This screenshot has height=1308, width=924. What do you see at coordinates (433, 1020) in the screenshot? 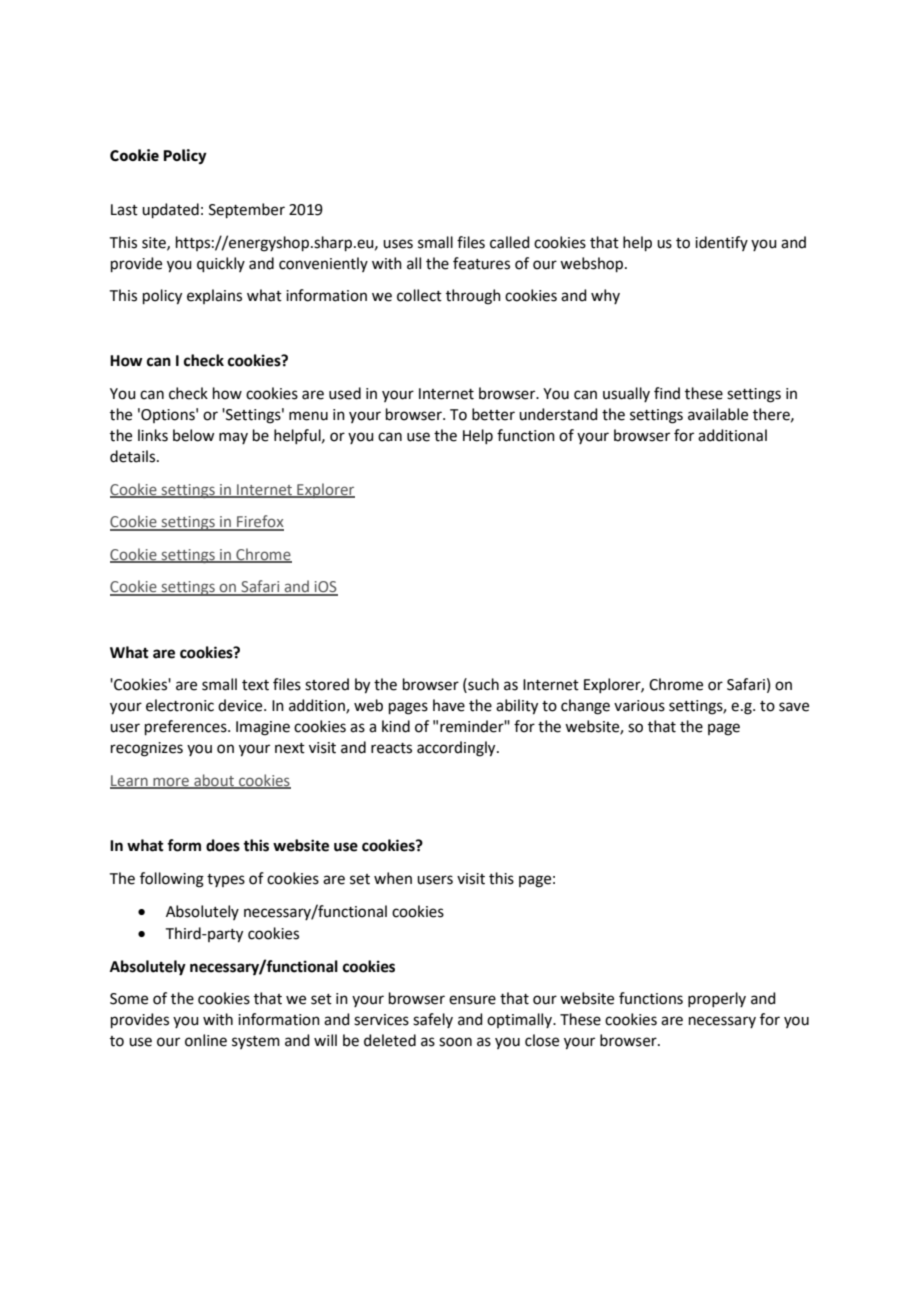
I see `safely` at bounding box center [433, 1020].
